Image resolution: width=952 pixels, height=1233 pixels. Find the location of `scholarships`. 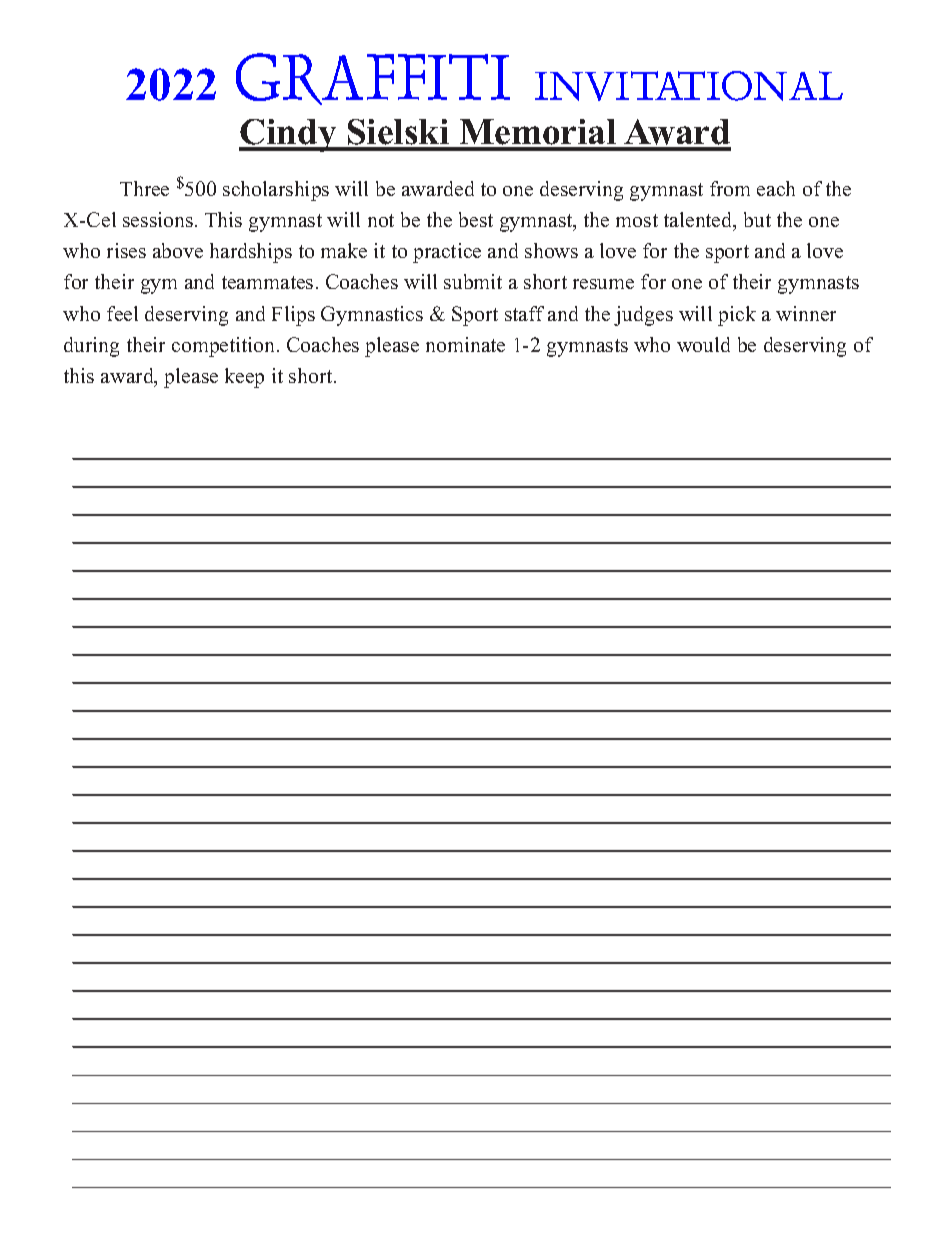

scholarships is located at coordinates (276, 191).
